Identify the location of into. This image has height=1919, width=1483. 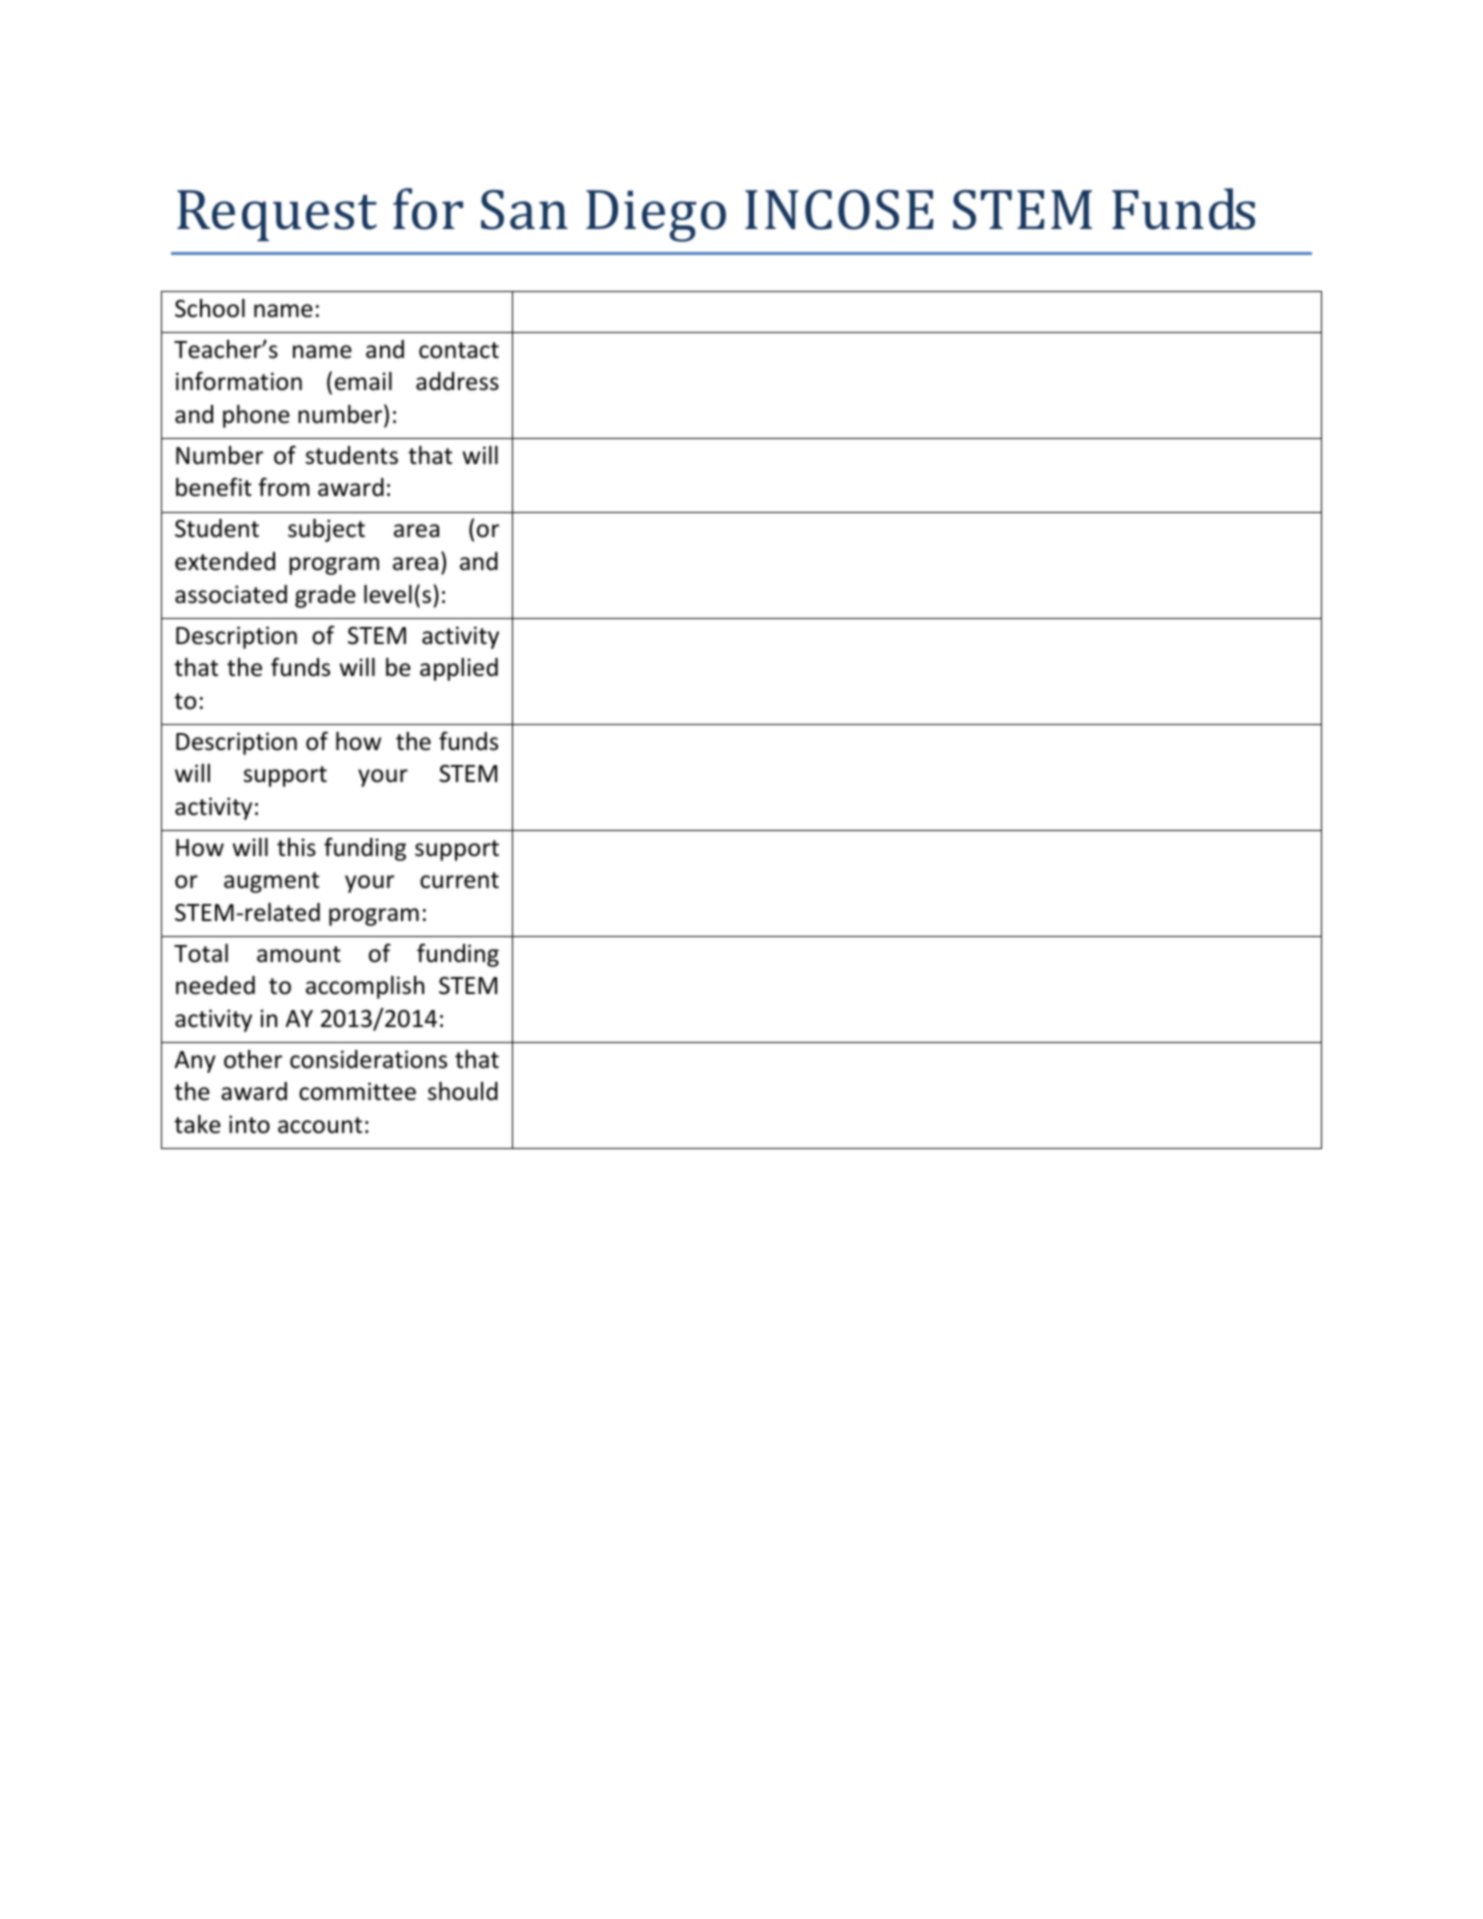
(249, 1124).
